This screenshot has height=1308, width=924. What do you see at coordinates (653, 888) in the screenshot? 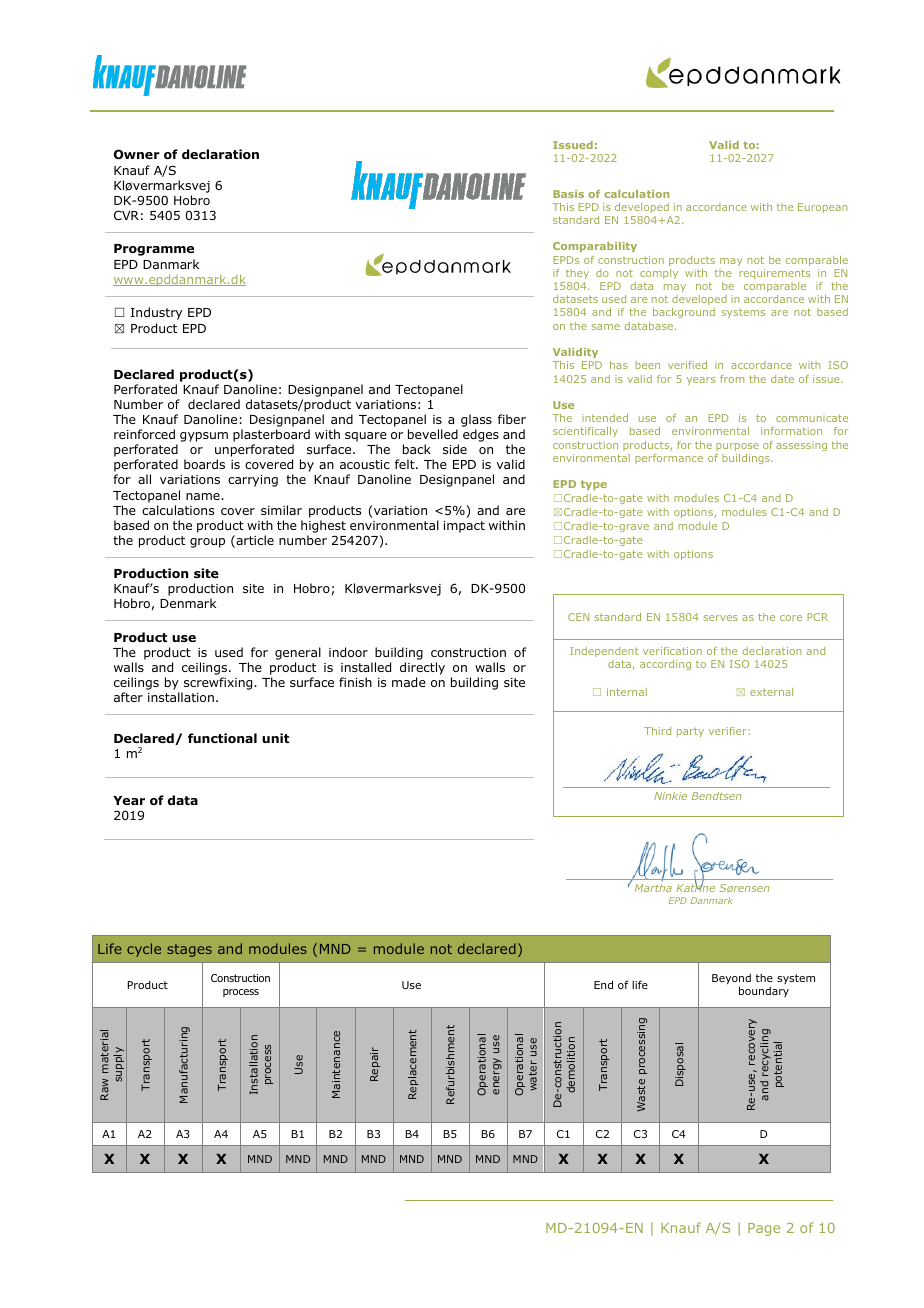
I see `Martha` at bounding box center [653, 888].
